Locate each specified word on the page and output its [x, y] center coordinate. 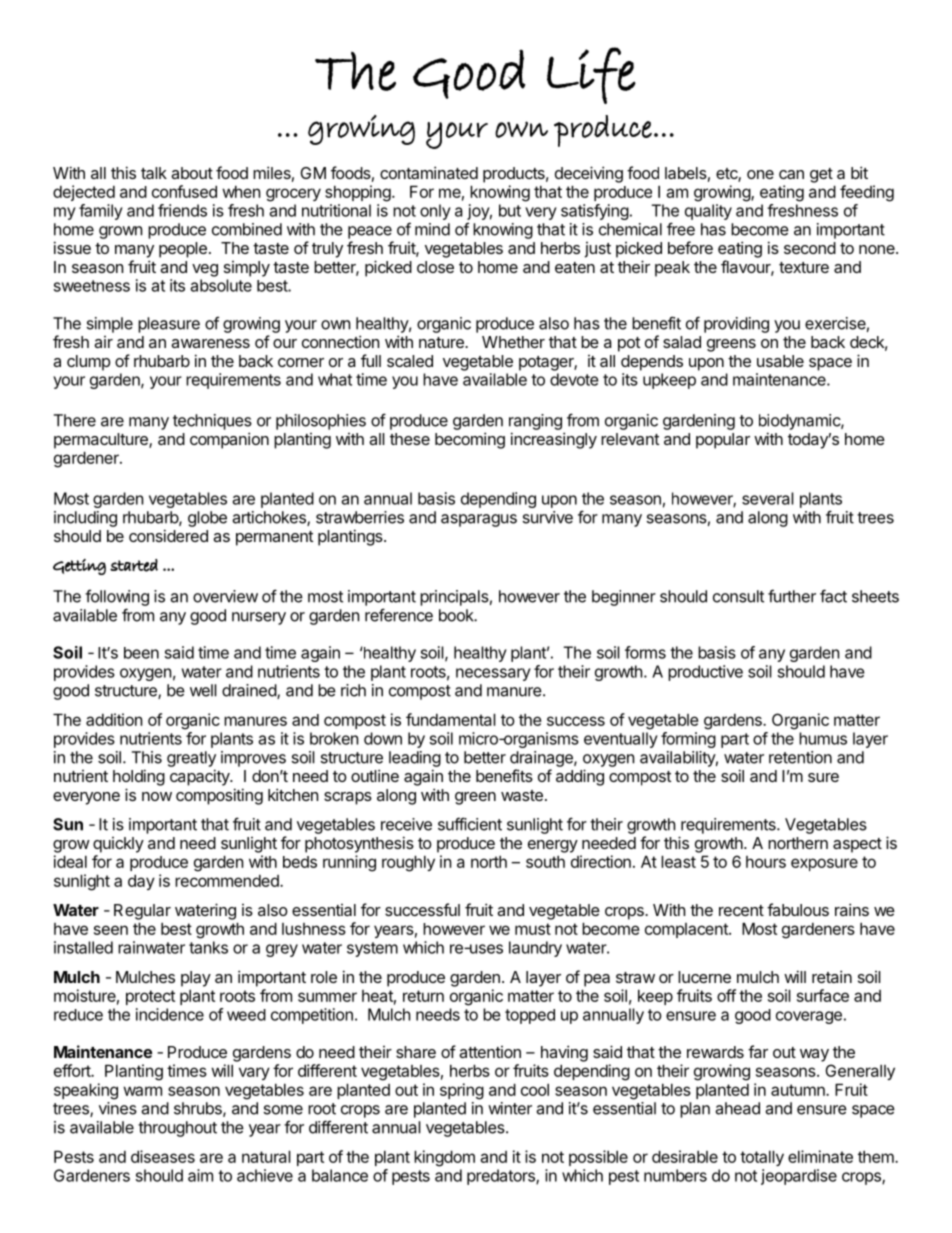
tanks [208, 947]
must [533, 929]
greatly [191, 759]
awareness [210, 343]
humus [823, 738]
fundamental [451, 719]
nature [442, 342]
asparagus [479, 520]
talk [154, 173]
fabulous [798, 909]
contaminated [429, 172]
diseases [163, 1156]
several [768, 498]
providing [736, 325]
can [791, 174]
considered [168, 535]
